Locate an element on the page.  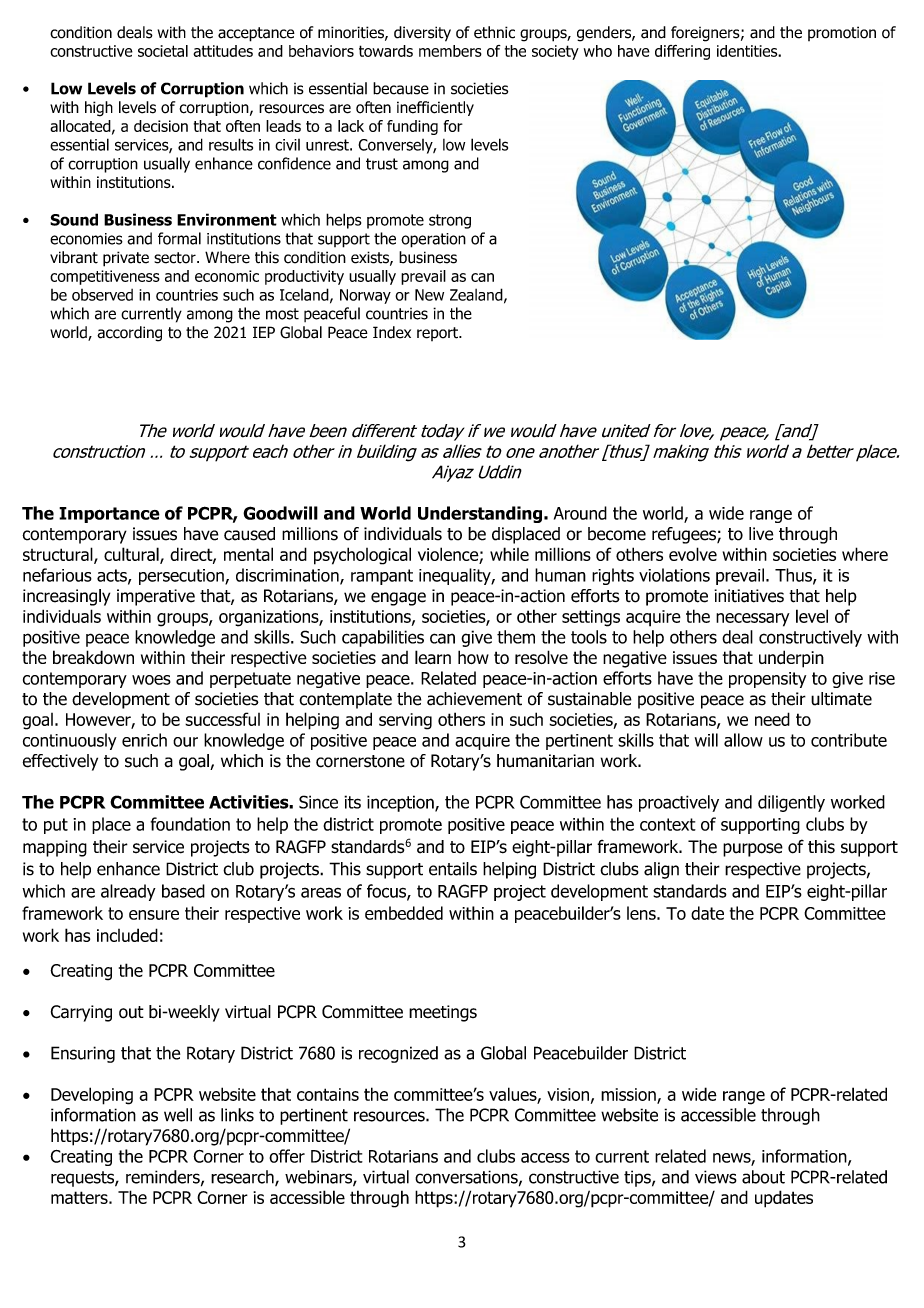
them is located at coordinates (516, 637).
